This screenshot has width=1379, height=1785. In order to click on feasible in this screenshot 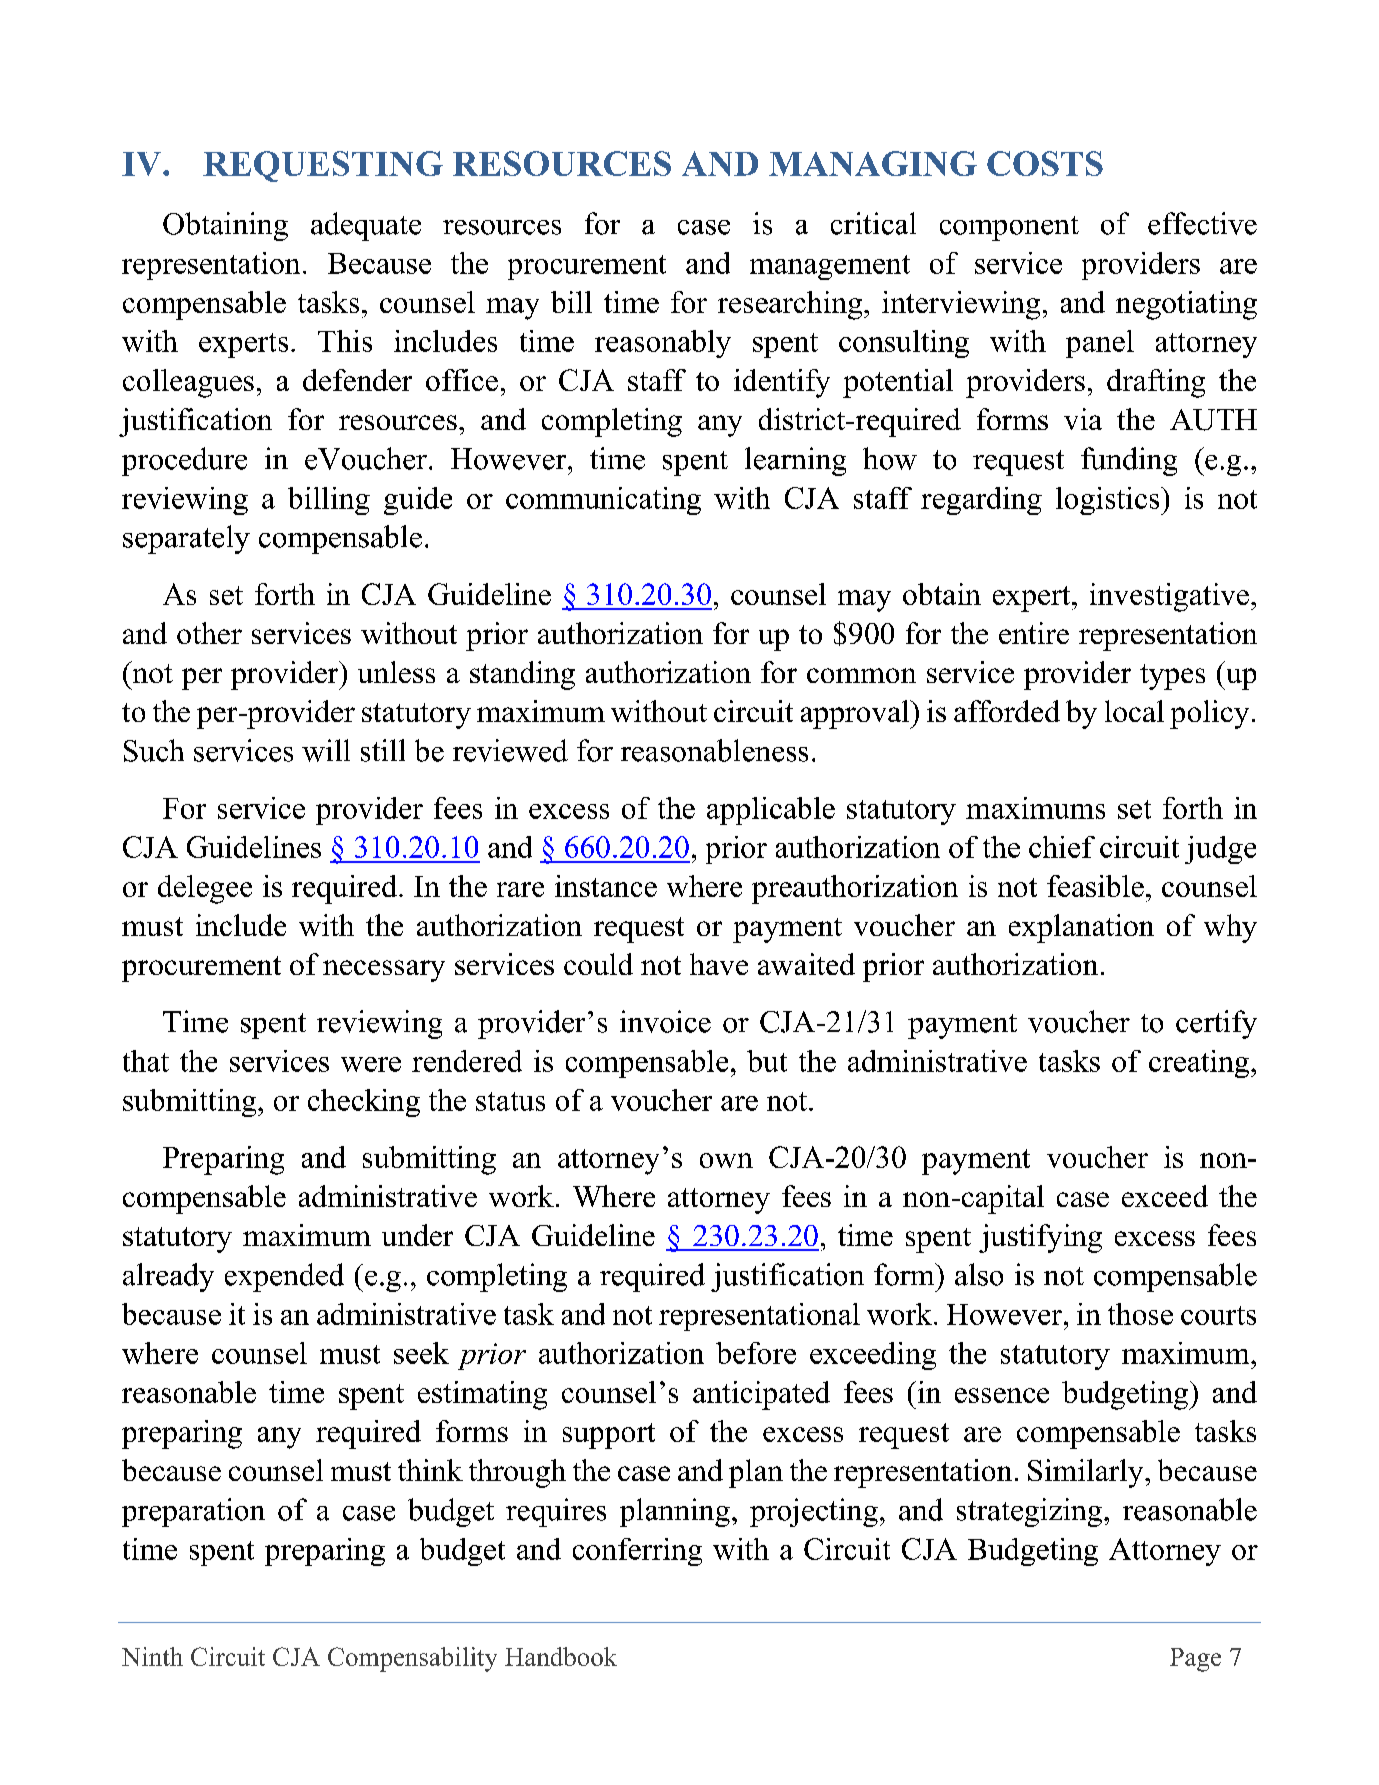, I will do `click(1095, 886)`.
